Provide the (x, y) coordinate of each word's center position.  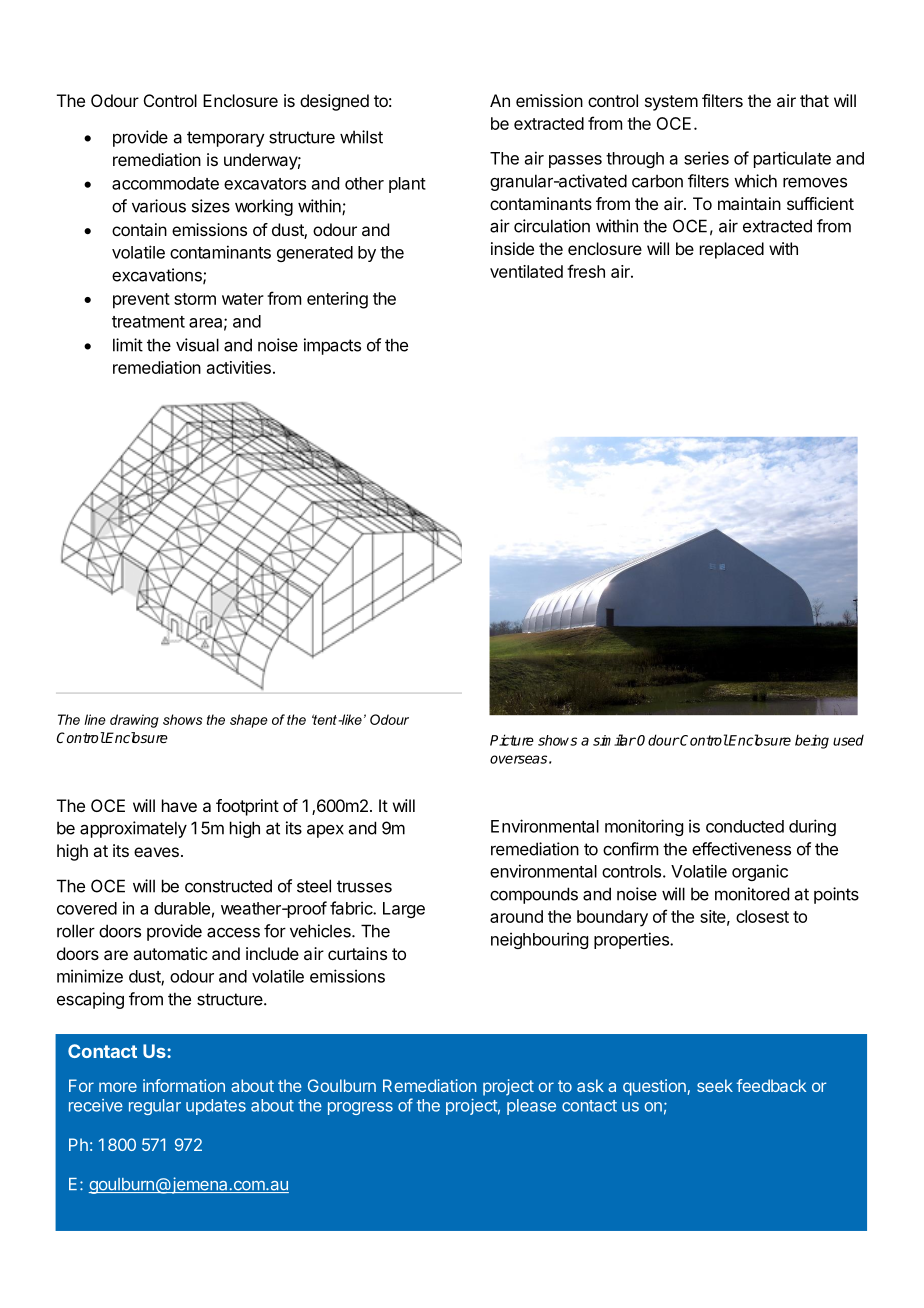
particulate (792, 159)
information (184, 1085)
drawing (134, 721)
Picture (512, 740)
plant (407, 185)
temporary (226, 139)
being (812, 741)
